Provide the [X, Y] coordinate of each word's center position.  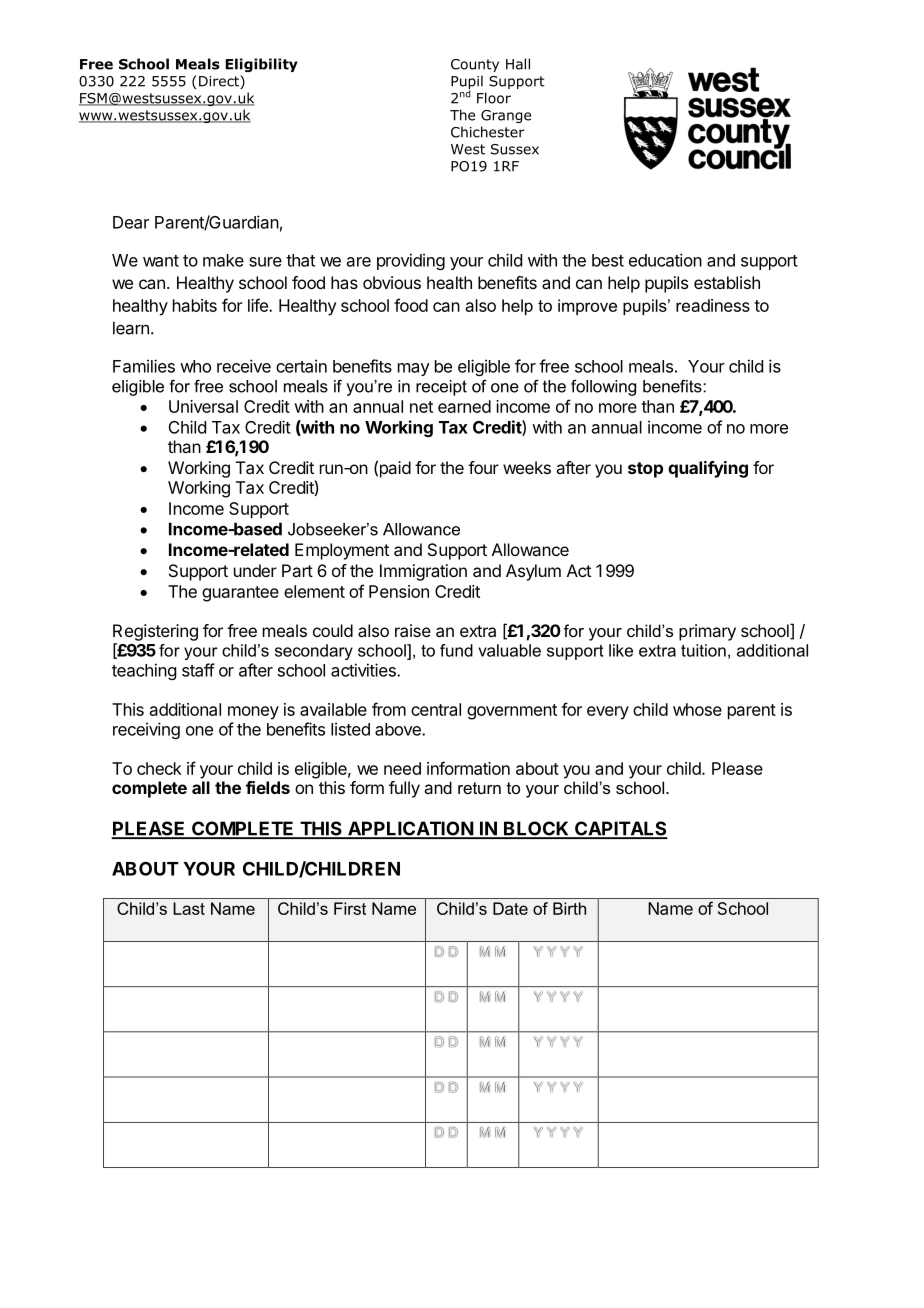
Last [189, 908]
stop [645, 470]
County [475, 65]
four [483, 467]
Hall [518, 64]
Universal [203, 406]
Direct [220, 82]
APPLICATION [410, 829]
